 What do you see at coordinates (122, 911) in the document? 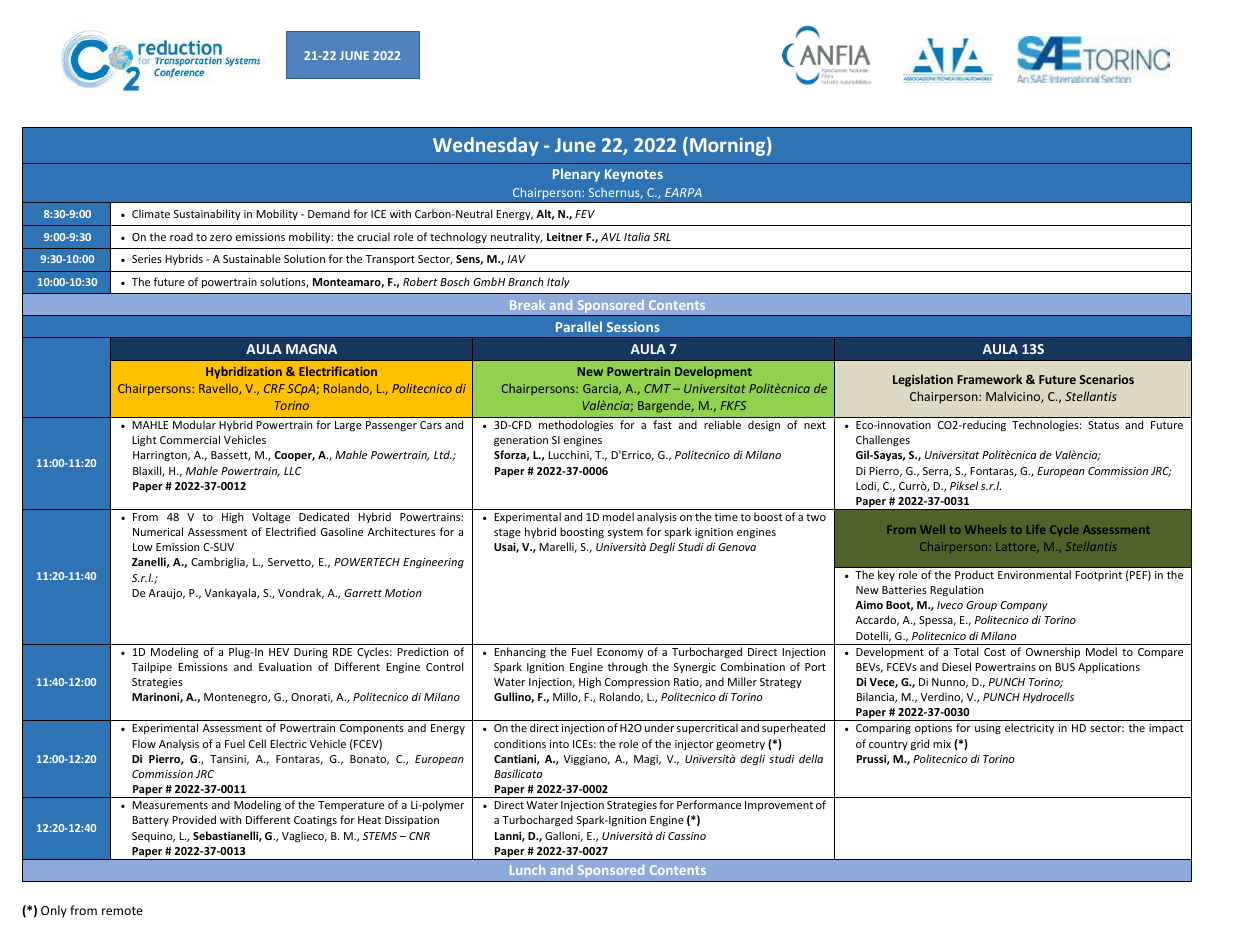
I see `remote` at bounding box center [122, 911].
